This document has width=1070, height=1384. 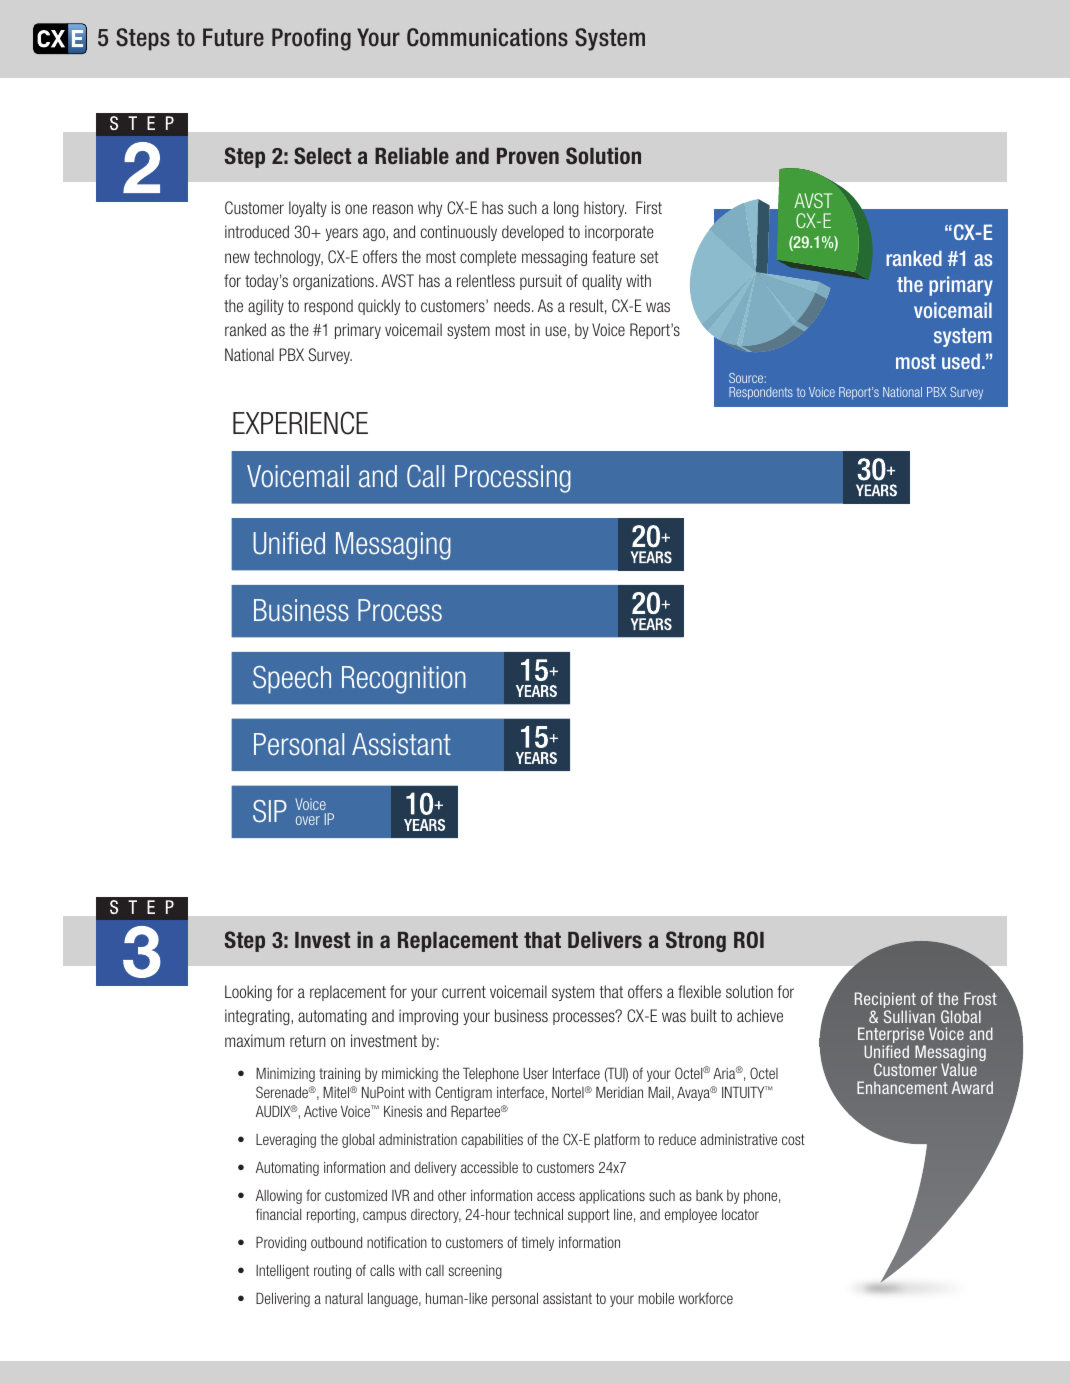 What do you see at coordinates (528, 156) in the document?
I see `Proven` at bounding box center [528, 156].
